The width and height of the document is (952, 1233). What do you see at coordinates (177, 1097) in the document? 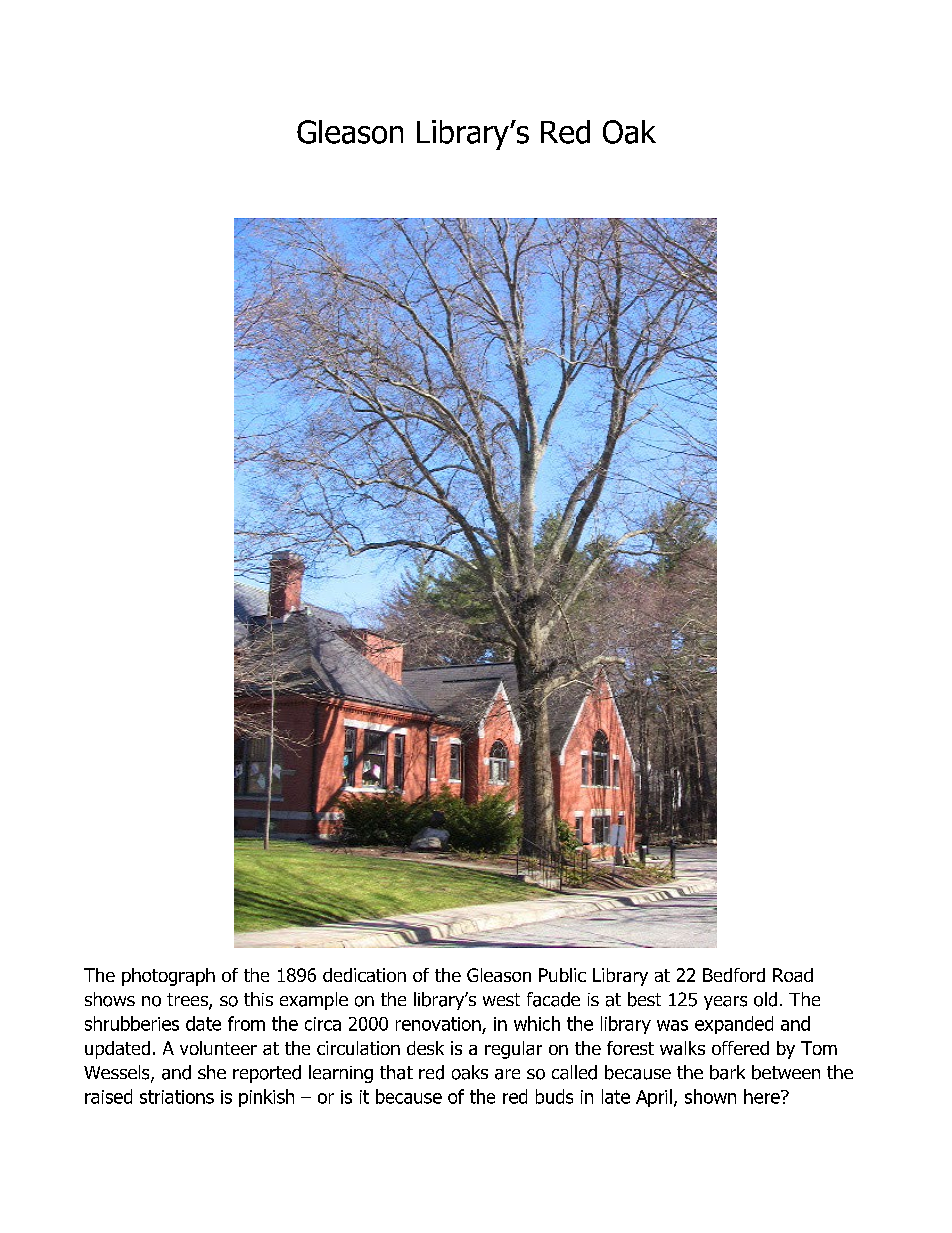
I see `striations` at bounding box center [177, 1097].
